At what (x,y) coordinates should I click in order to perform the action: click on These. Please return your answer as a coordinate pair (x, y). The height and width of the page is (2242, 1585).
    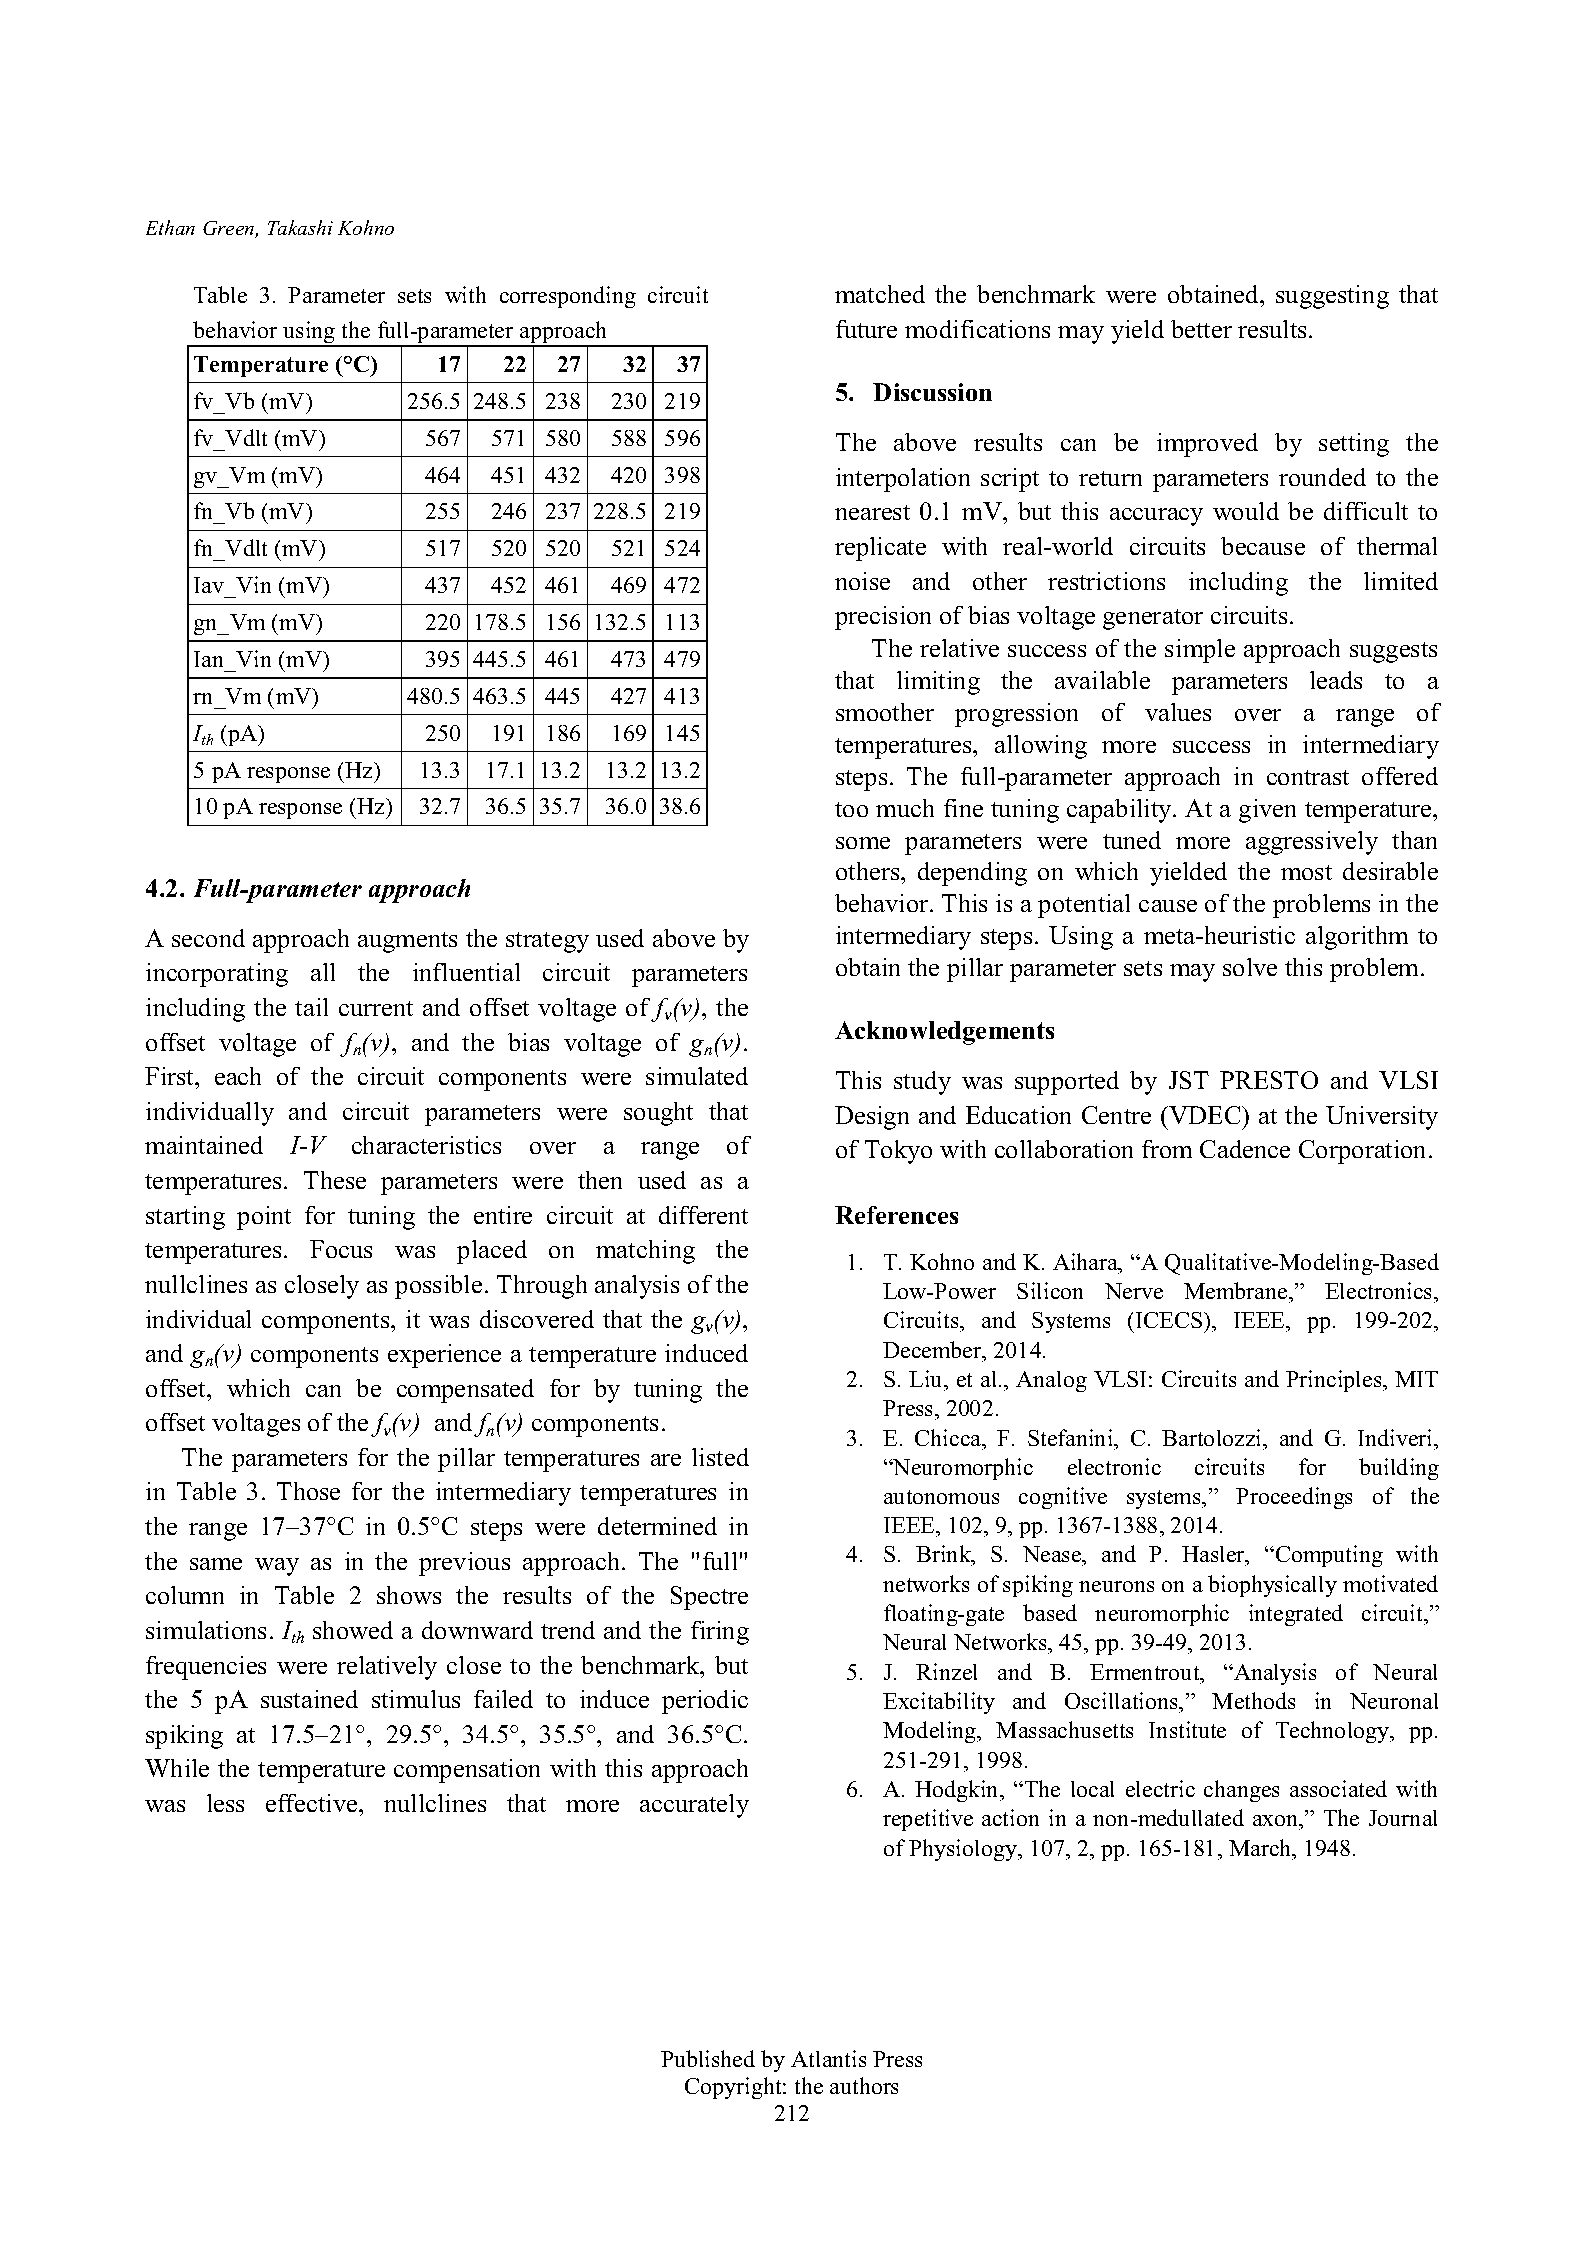
    Looking at the image, I should click on (335, 1180).
